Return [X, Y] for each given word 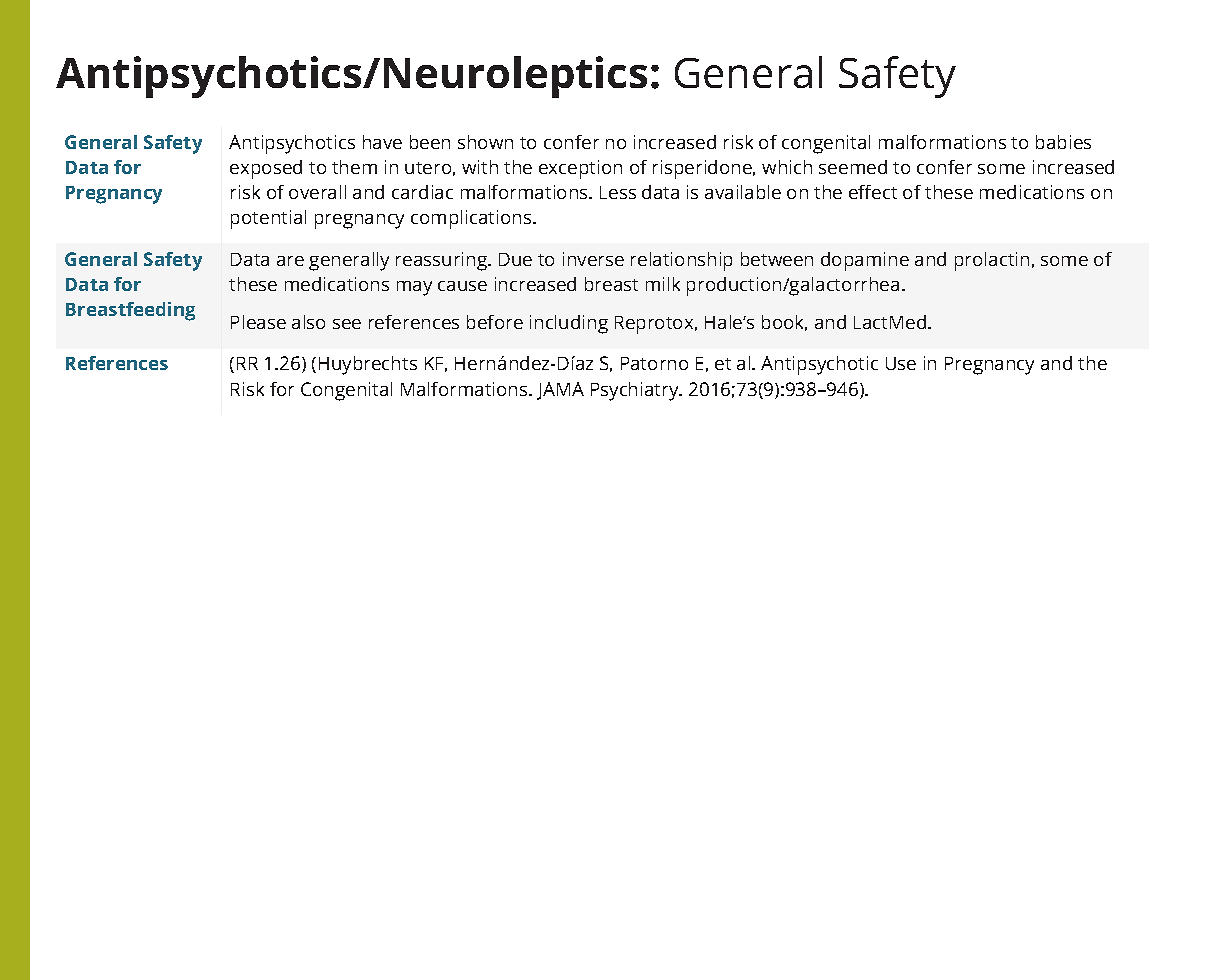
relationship [681, 261]
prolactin [992, 261]
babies [1063, 142]
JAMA [560, 391]
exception [580, 169]
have [382, 142]
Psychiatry [636, 391]
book [784, 323]
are [290, 261]
